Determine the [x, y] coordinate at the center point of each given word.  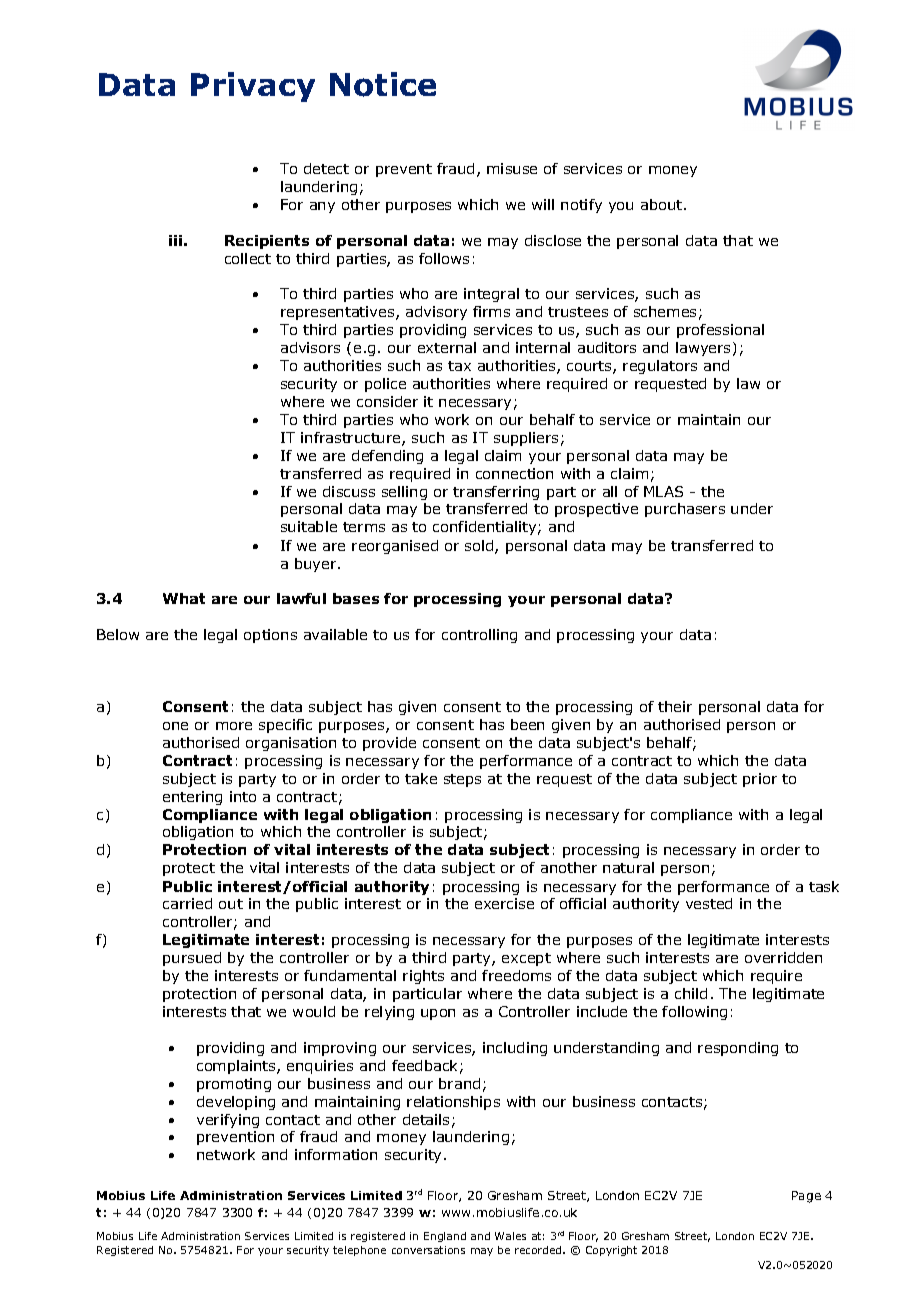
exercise [504, 903]
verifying [228, 1121]
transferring [496, 493]
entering [192, 798]
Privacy [253, 87]
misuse [512, 168]
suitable [309, 526]
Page [806, 1197]
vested [709, 903]
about [663, 204]
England [445, 1237]
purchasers [685, 510]
